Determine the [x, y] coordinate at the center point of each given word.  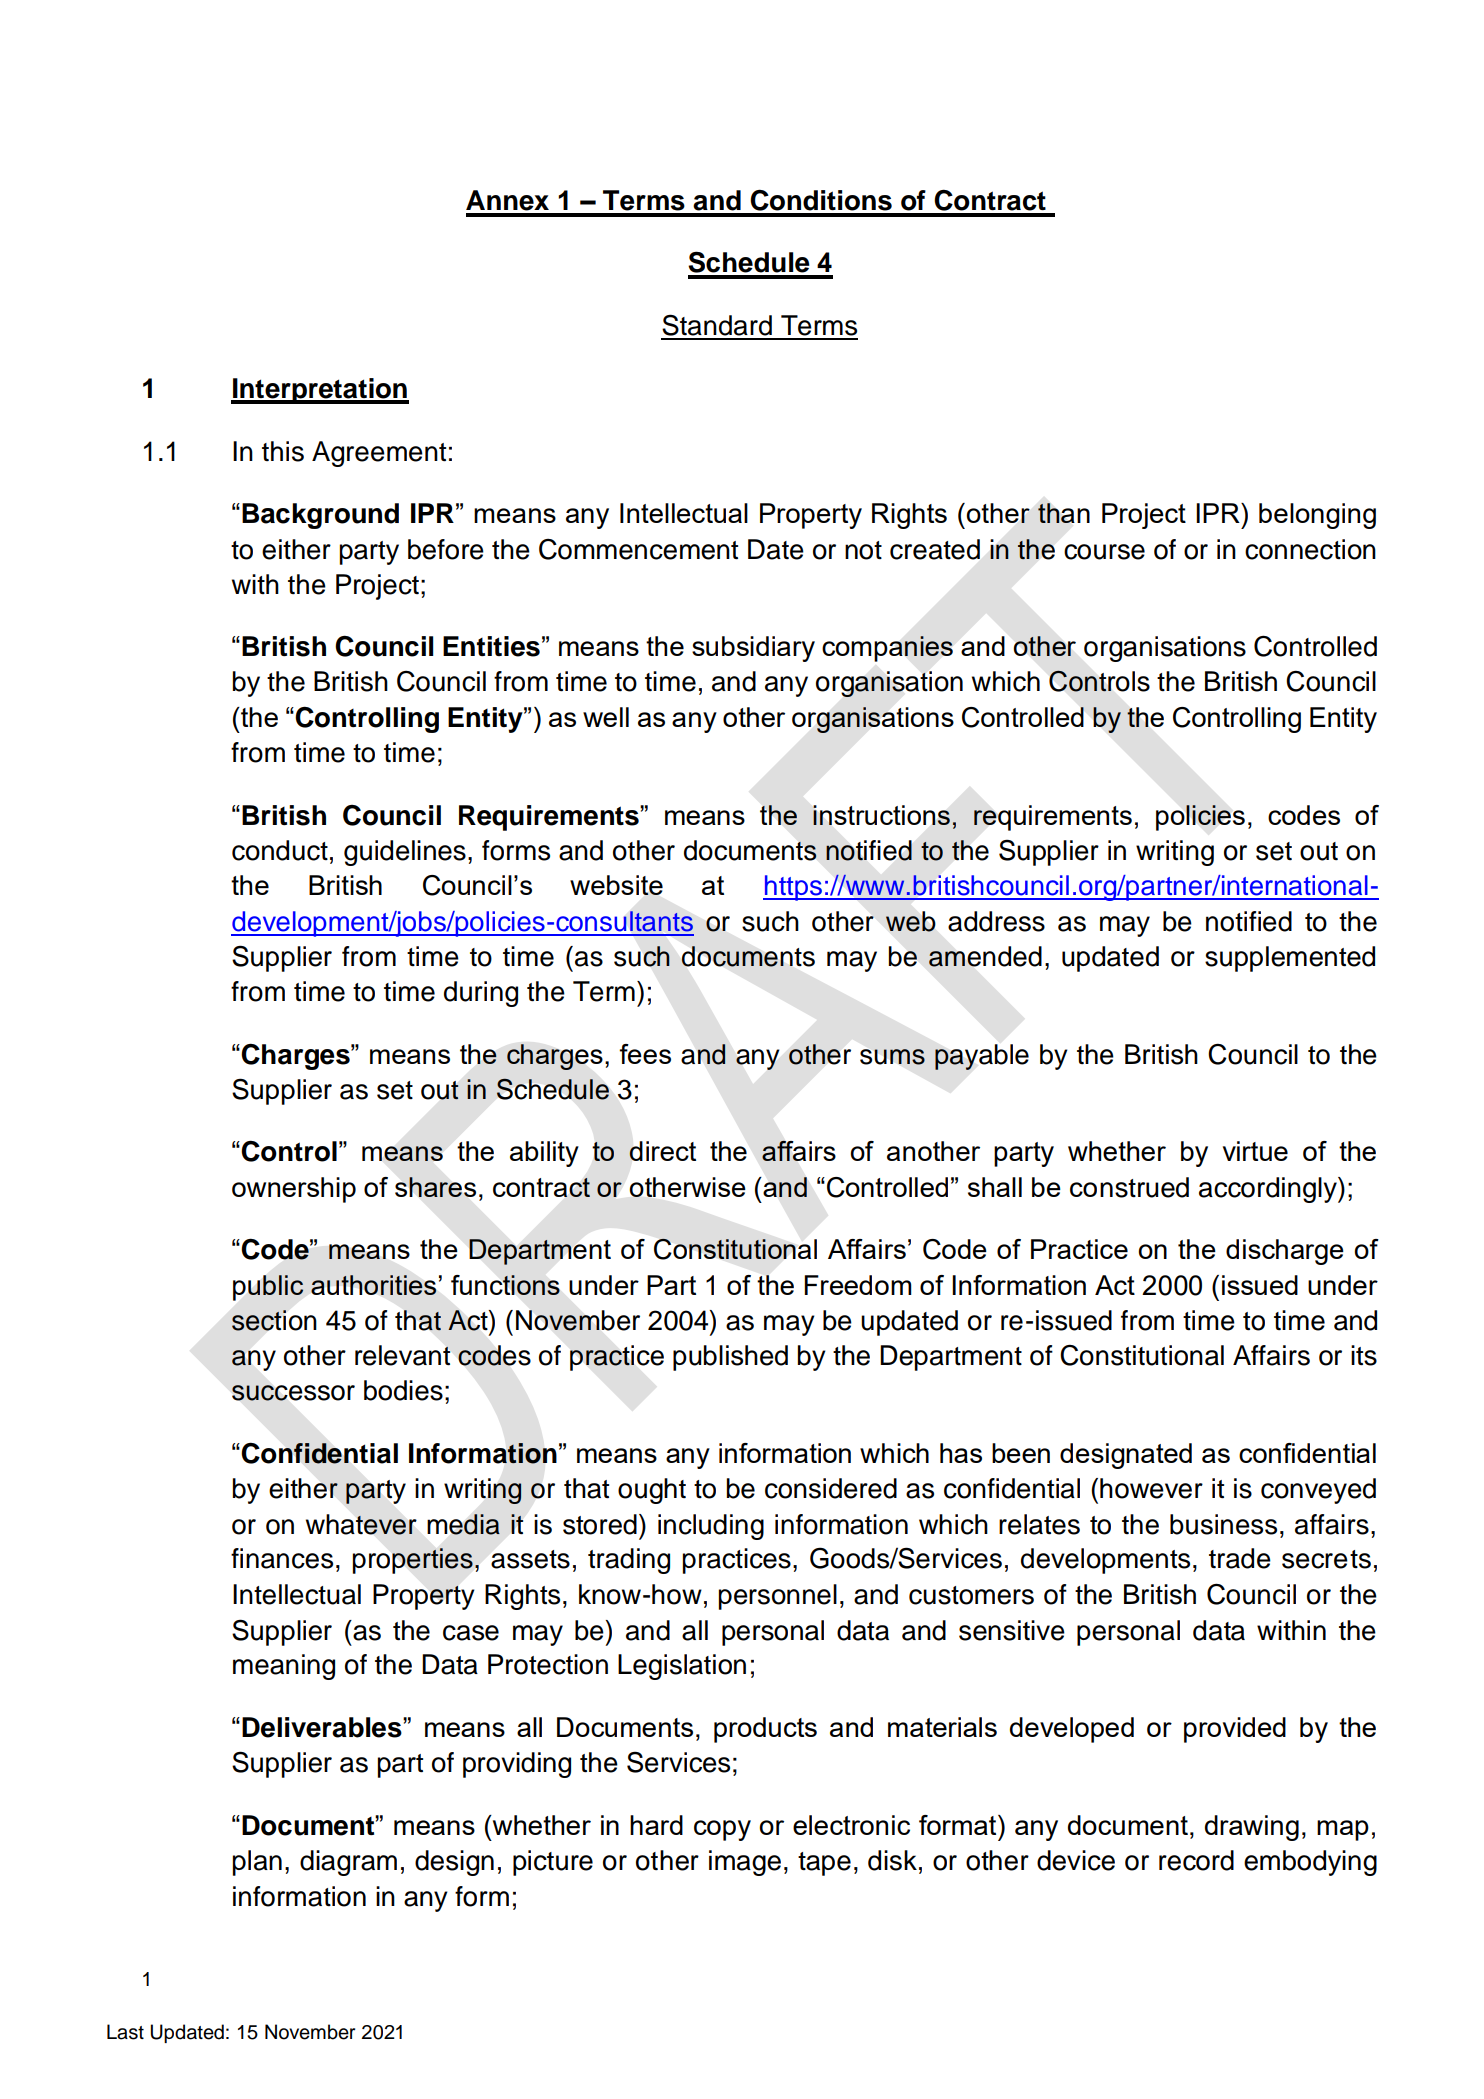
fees [645, 1054]
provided [1235, 1730]
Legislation [682, 1667]
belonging [1317, 516]
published [730, 1358]
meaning [284, 1667]
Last [125, 2032]
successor [293, 1393]
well [606, 717]
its [1364, 1355]
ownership [294, 1190]
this [283, 451]
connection [1310, 549]
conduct [280, 850]
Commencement [638, 549]
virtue [1255, 1151]
